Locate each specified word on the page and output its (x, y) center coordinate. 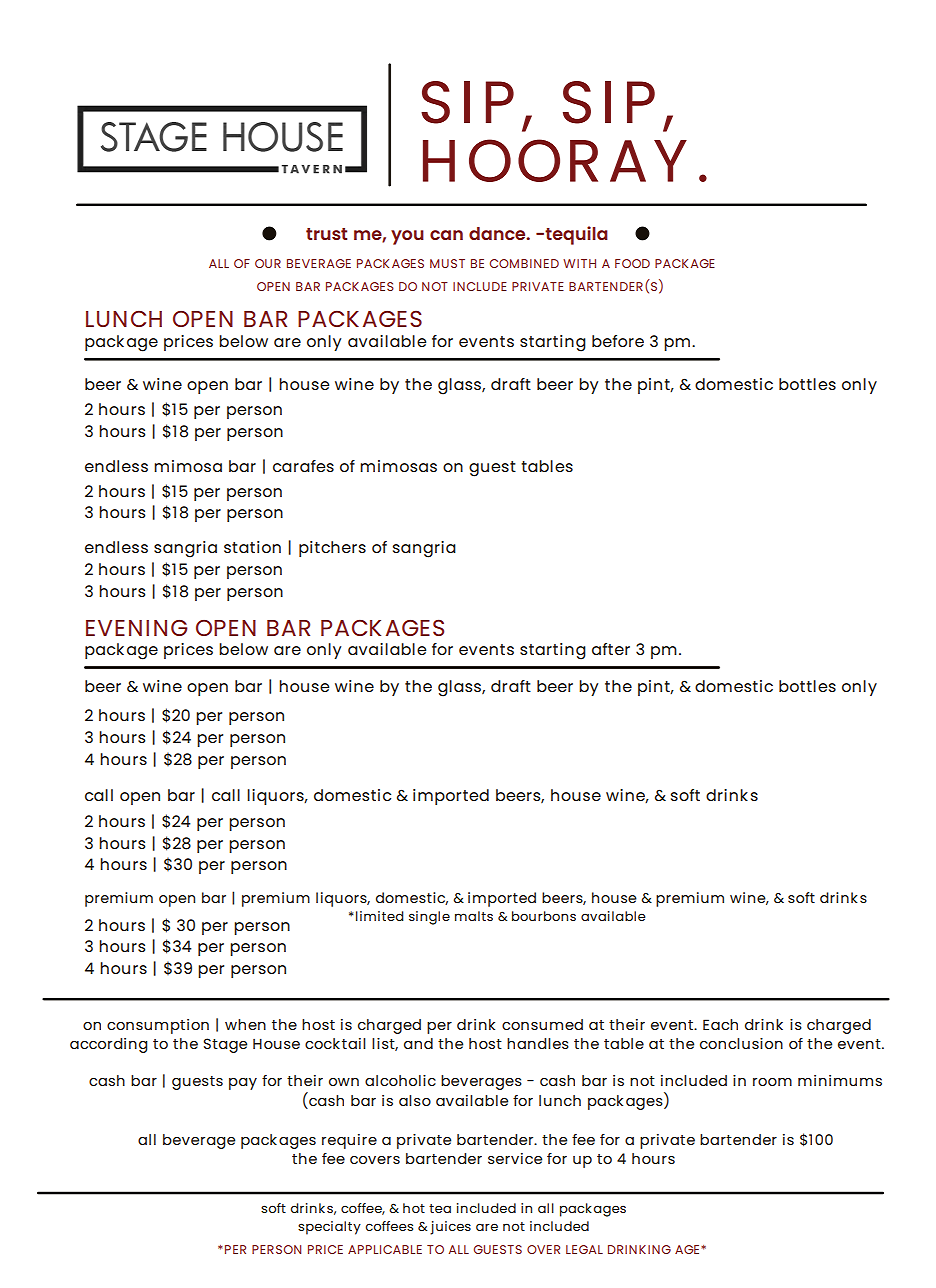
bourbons (544, 916)
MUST (447, 263)
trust (326, 234)
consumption (158, 1026)
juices (450, 1228)
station (252, 547)
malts (474, 916)
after (611, 649)
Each (720, 1024)
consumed (542, 1024)
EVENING (137, 628)
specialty (329, 1228)
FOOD (632, 263)
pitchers (332, 549)
